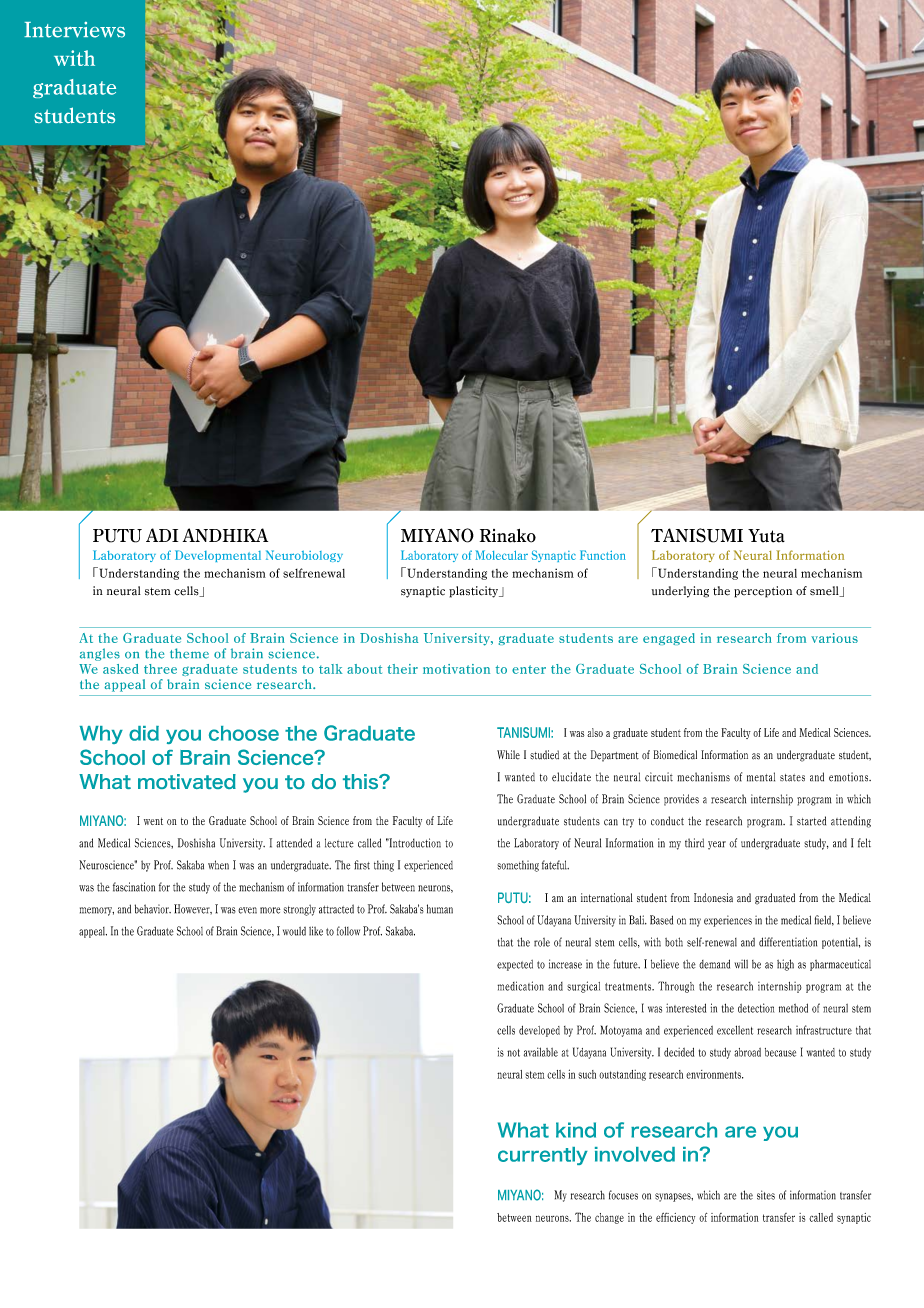 This screenshot has height=1308, width=924. I want to click on Molecular, so click(502, 555).
